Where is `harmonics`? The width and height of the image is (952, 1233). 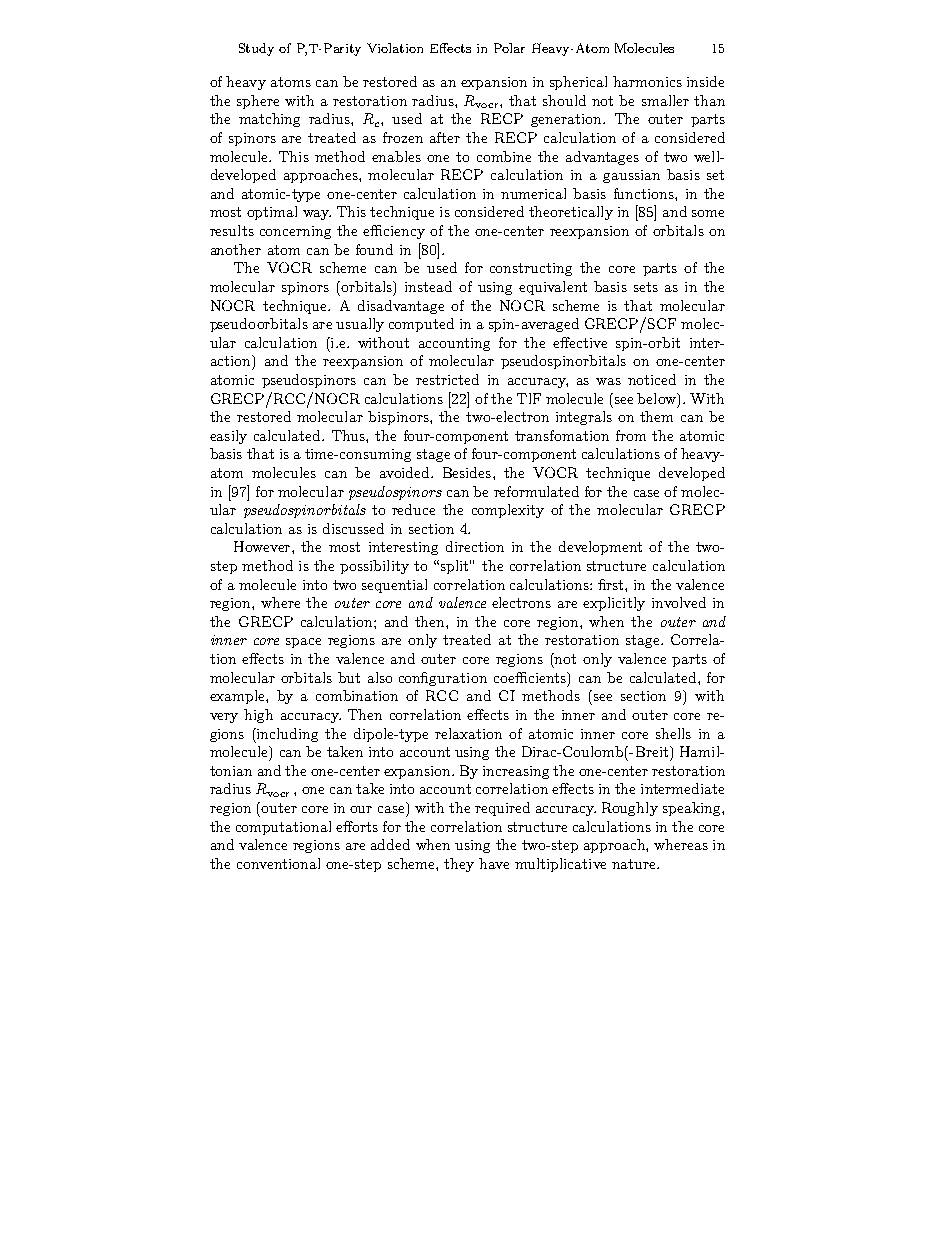 harmonics is located at coordinates (647, 81).
